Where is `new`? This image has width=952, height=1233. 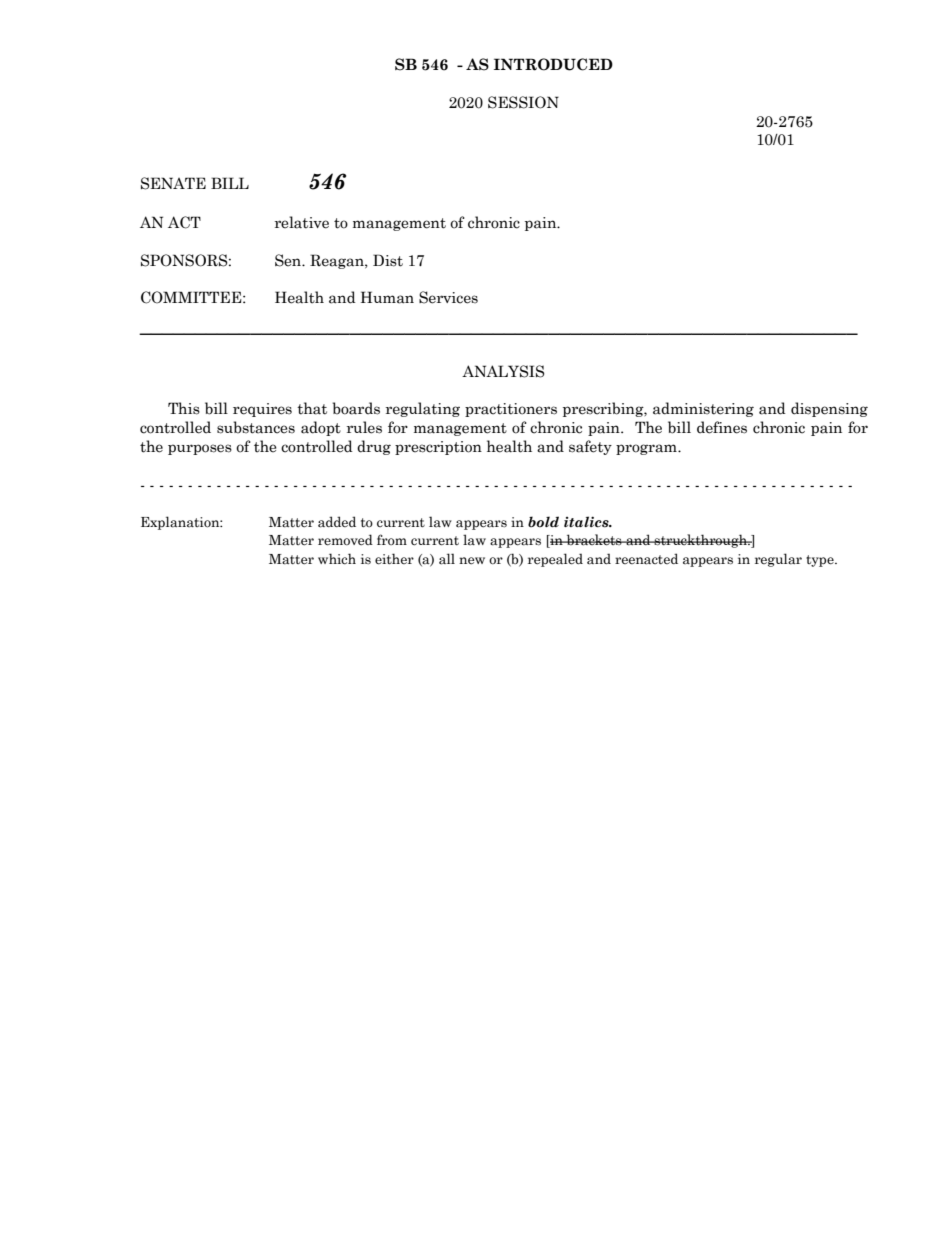 new is located at coordinates (472, 561).
